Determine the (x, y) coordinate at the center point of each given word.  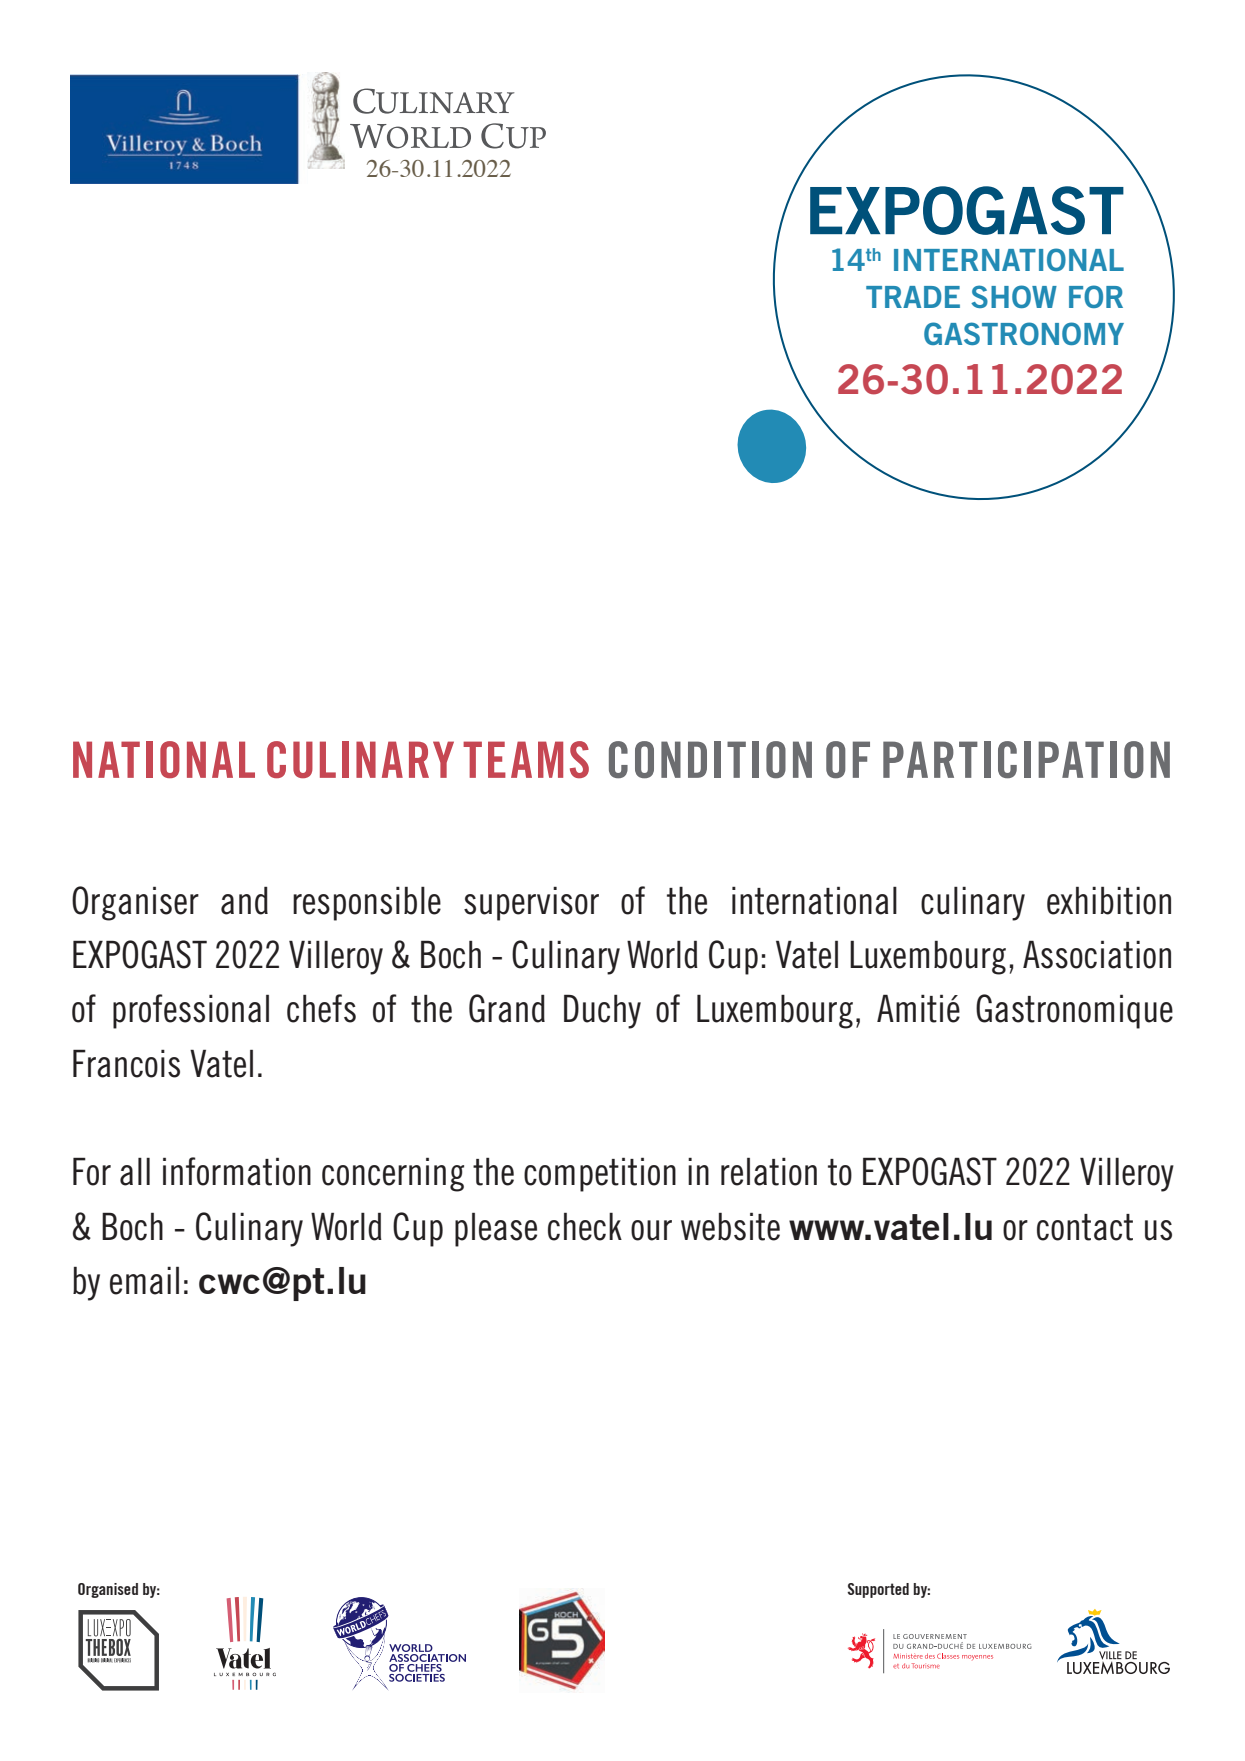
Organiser (135, 903)
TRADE (913, 297)
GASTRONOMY (1024, 333)
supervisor (531, 904)
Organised (108, 1590)
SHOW (1014, 296)
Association (1097, 954)
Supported (878, 1590)
